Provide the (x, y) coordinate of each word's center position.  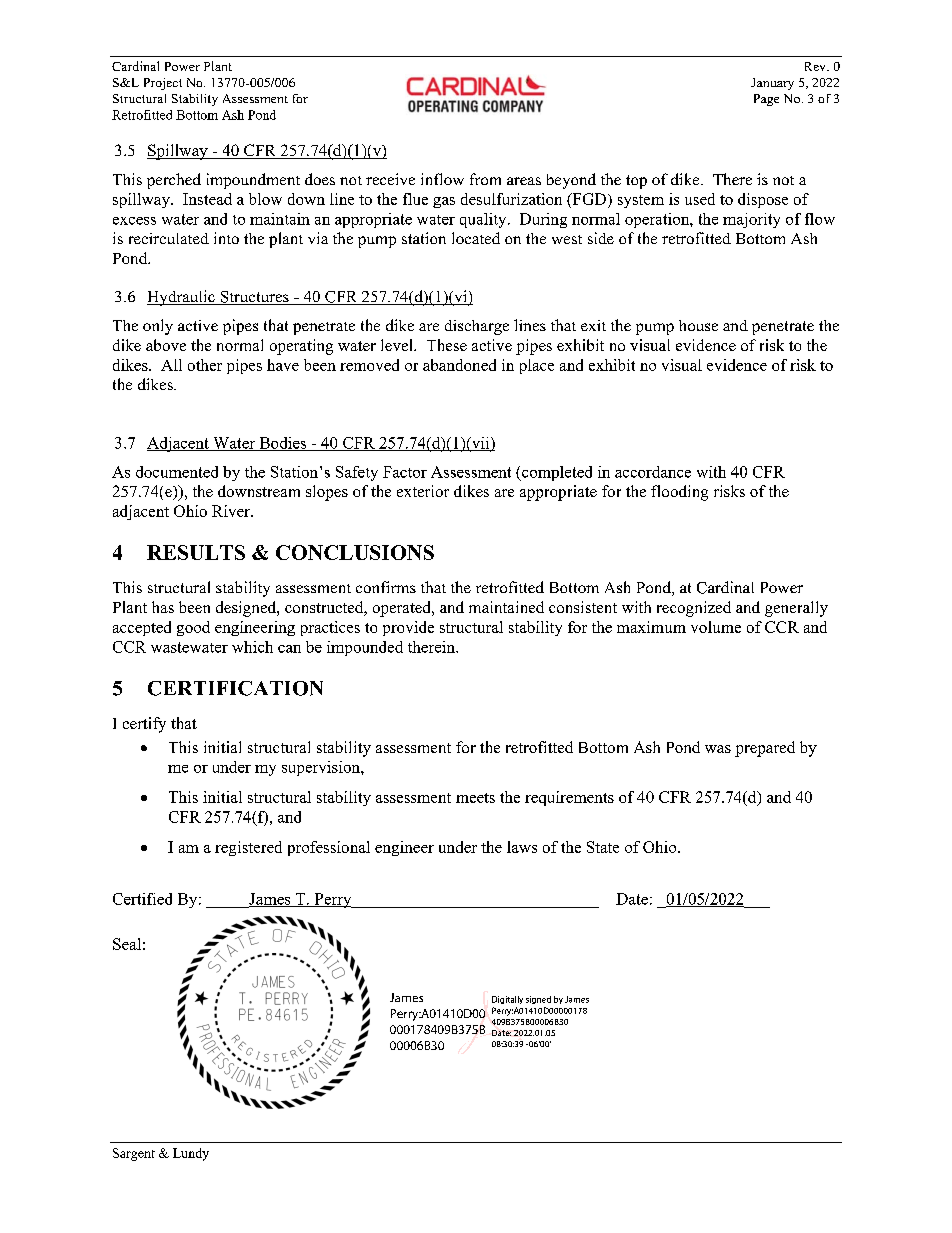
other (205, 365)
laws (522, 847)
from (485, 179)
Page (766, 100)
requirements (569, 798)
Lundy (191, 1154)
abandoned (459, 365)
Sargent (134, 1154)
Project (163, 84)
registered (248, 848)
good (193, 628)
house (698, 325)
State (603, 847)
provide (408, 628)
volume (716, 627)
